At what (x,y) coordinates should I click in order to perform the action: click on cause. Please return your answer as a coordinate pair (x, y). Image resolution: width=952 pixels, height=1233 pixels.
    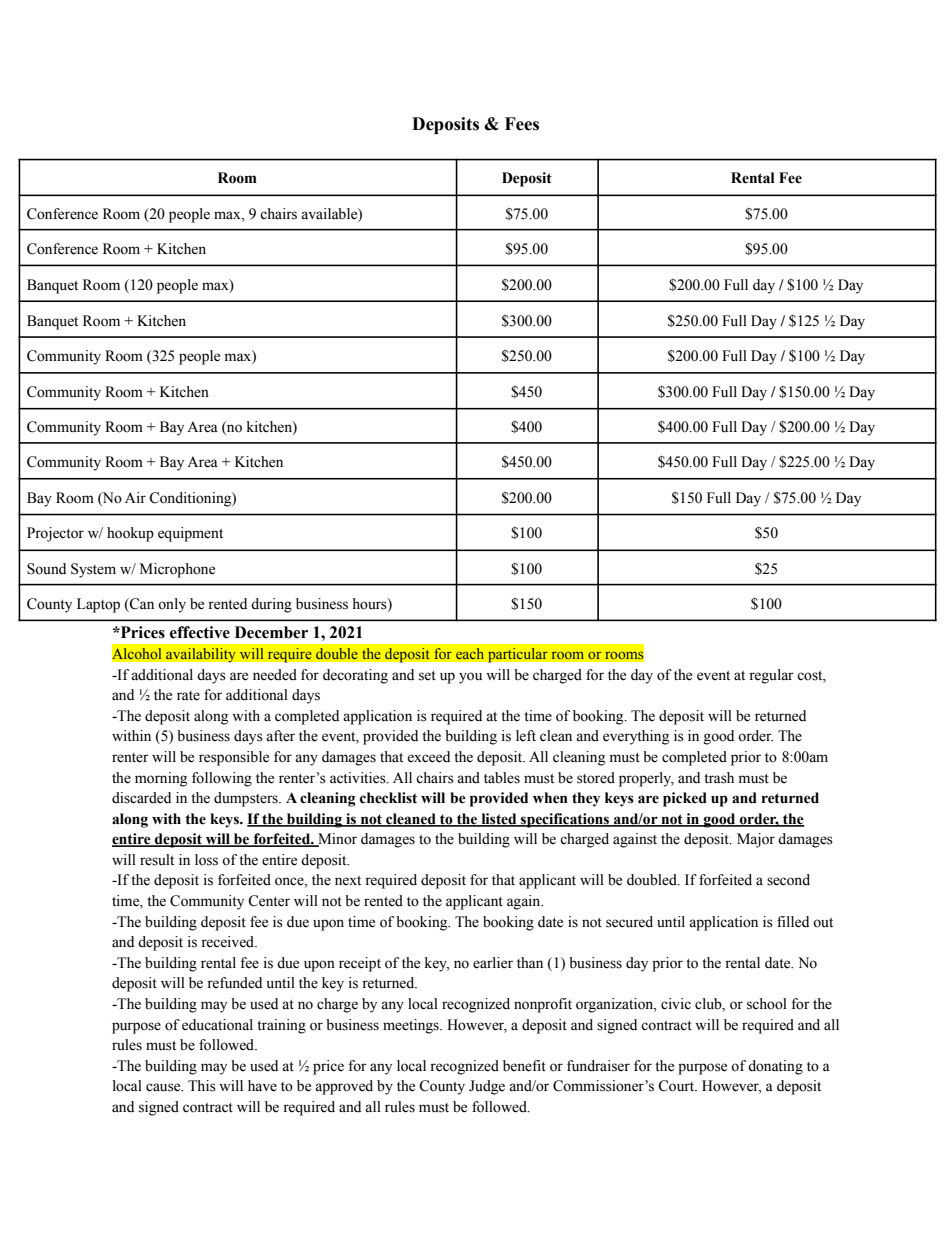
    Looking at the image, I should click on (164, 1087).
